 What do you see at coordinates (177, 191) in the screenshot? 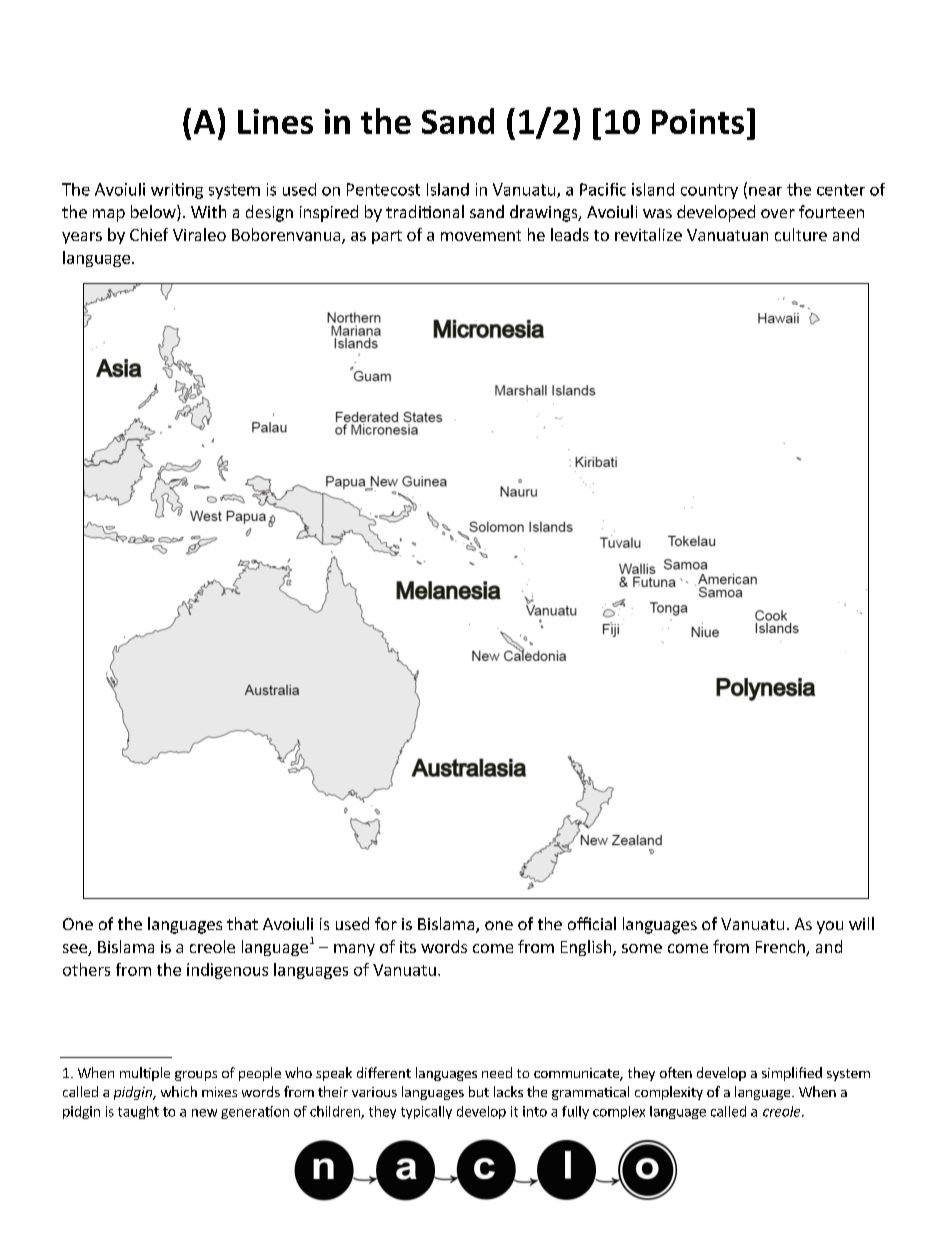
I see `writing` at bounding box center [177, 191].
